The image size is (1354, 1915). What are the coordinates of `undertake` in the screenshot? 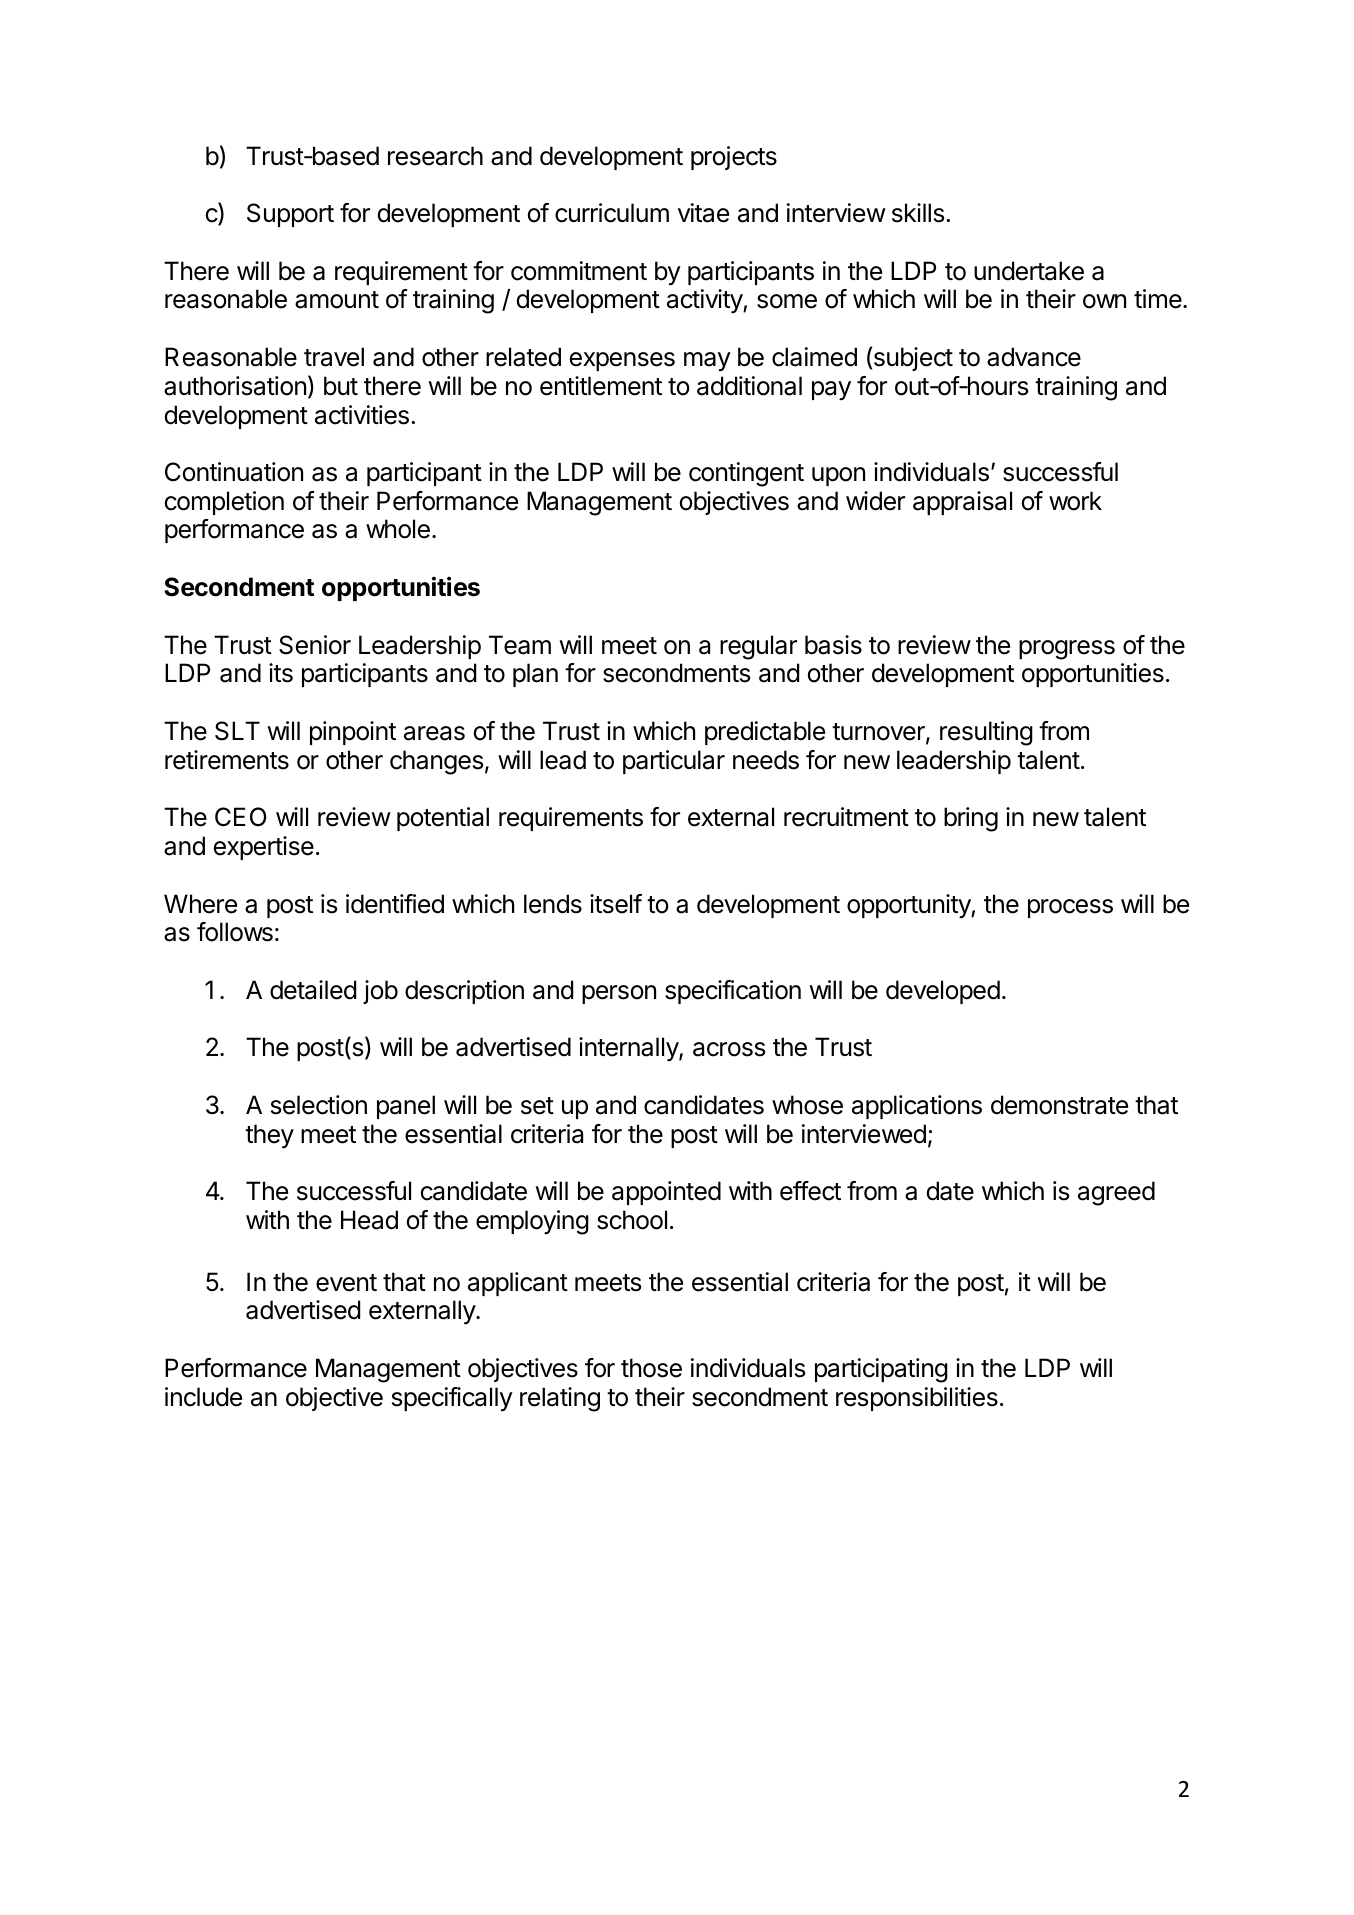 It's located at (1029, 271).
